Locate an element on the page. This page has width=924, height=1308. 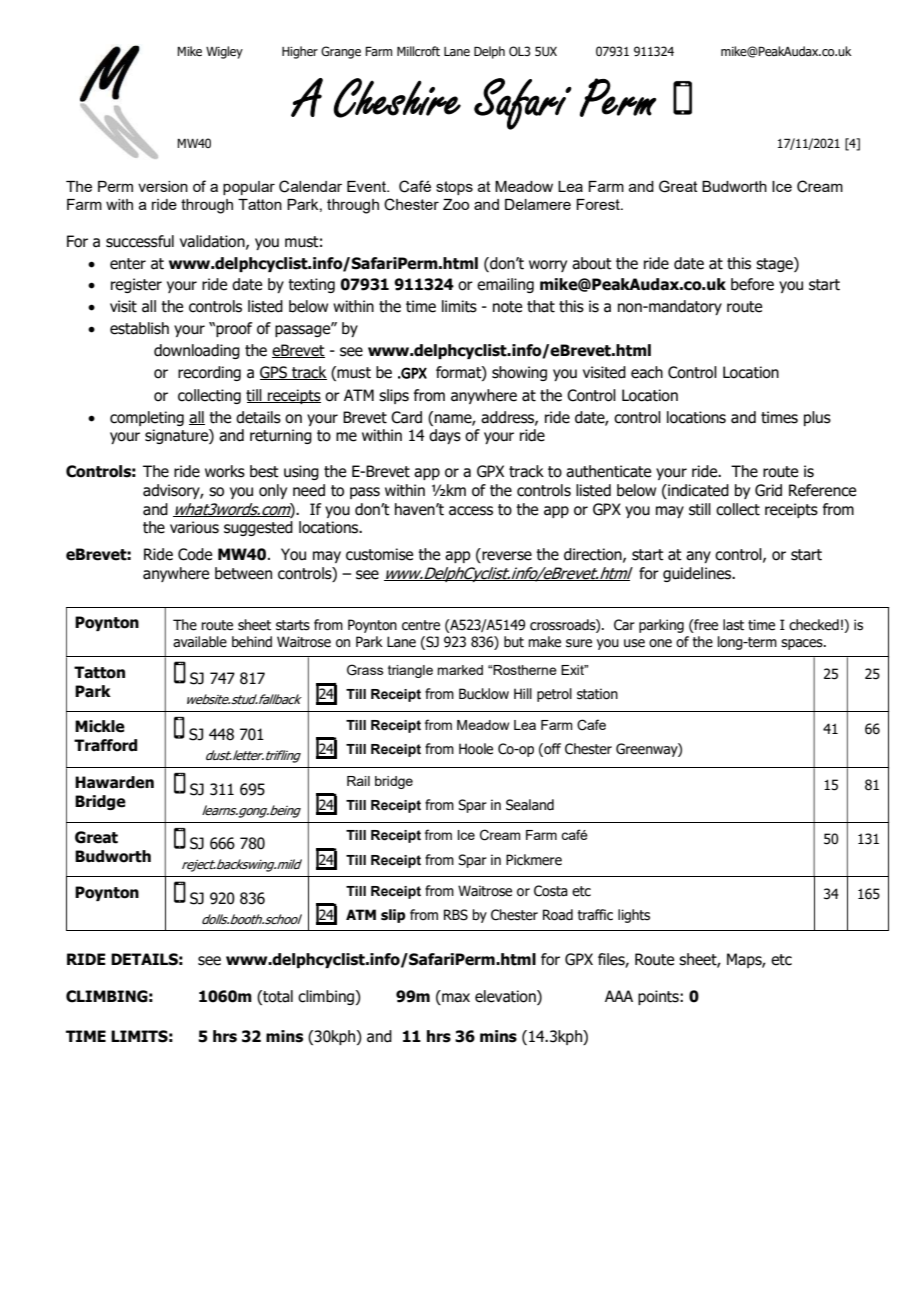
before is located at coordinates (752, 284).
